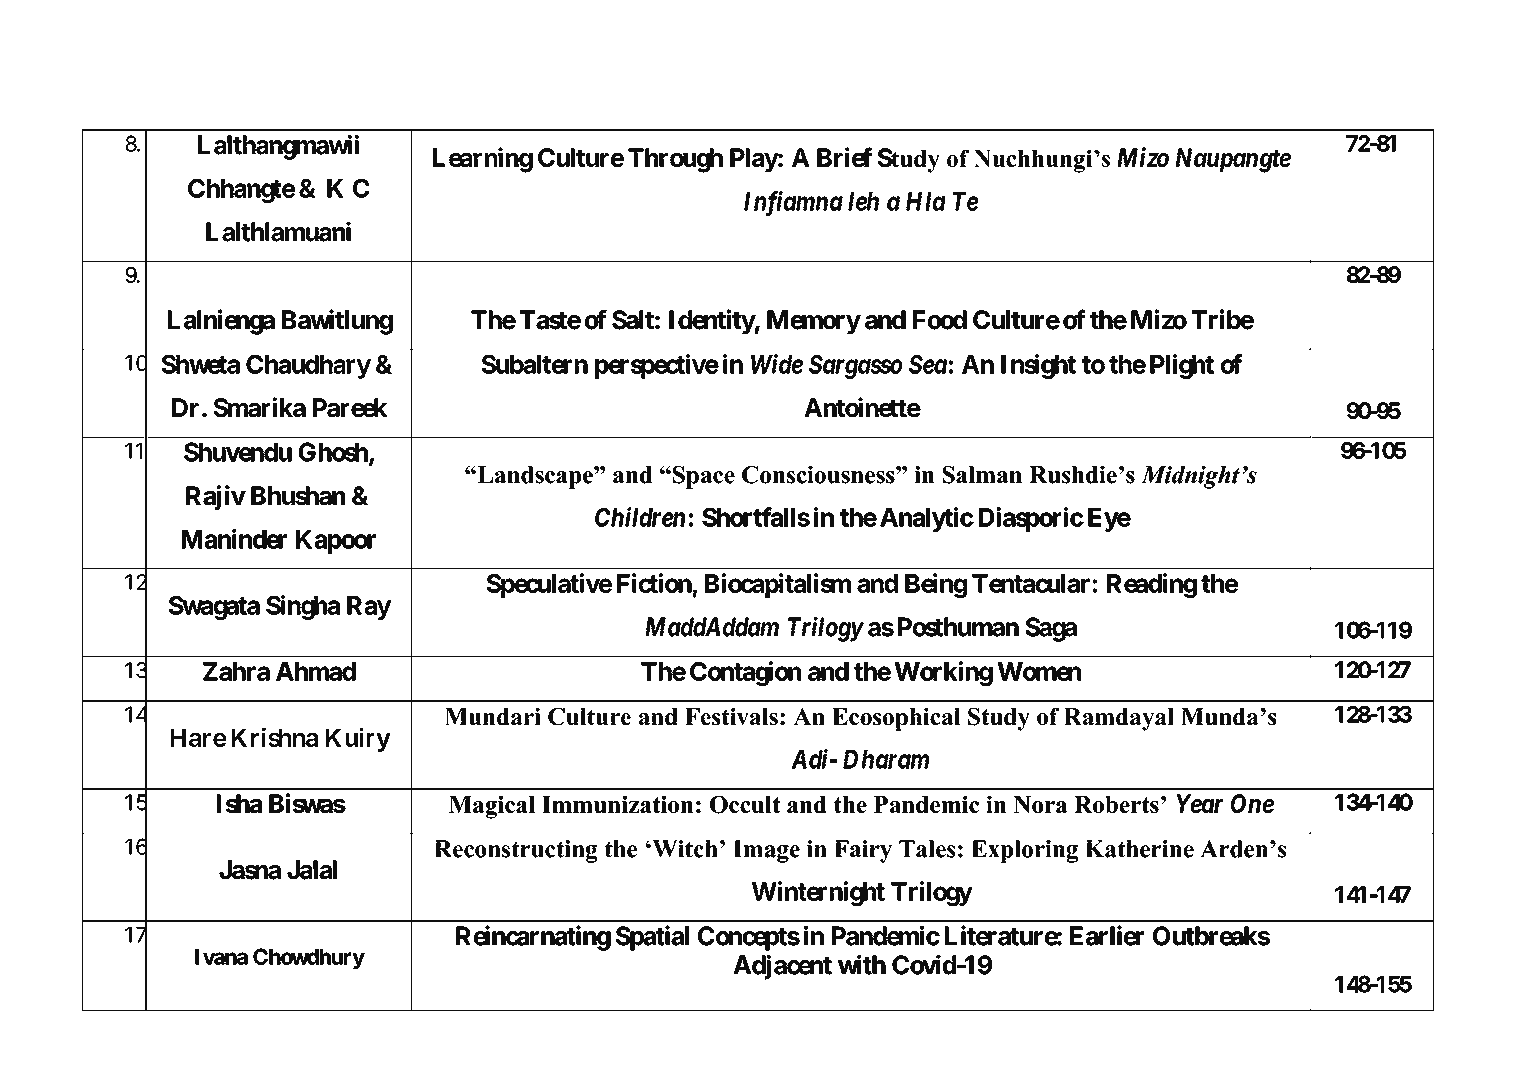  Describe the element at coordinates (336, 542) in the image. I see `Kapoor` at that location.
